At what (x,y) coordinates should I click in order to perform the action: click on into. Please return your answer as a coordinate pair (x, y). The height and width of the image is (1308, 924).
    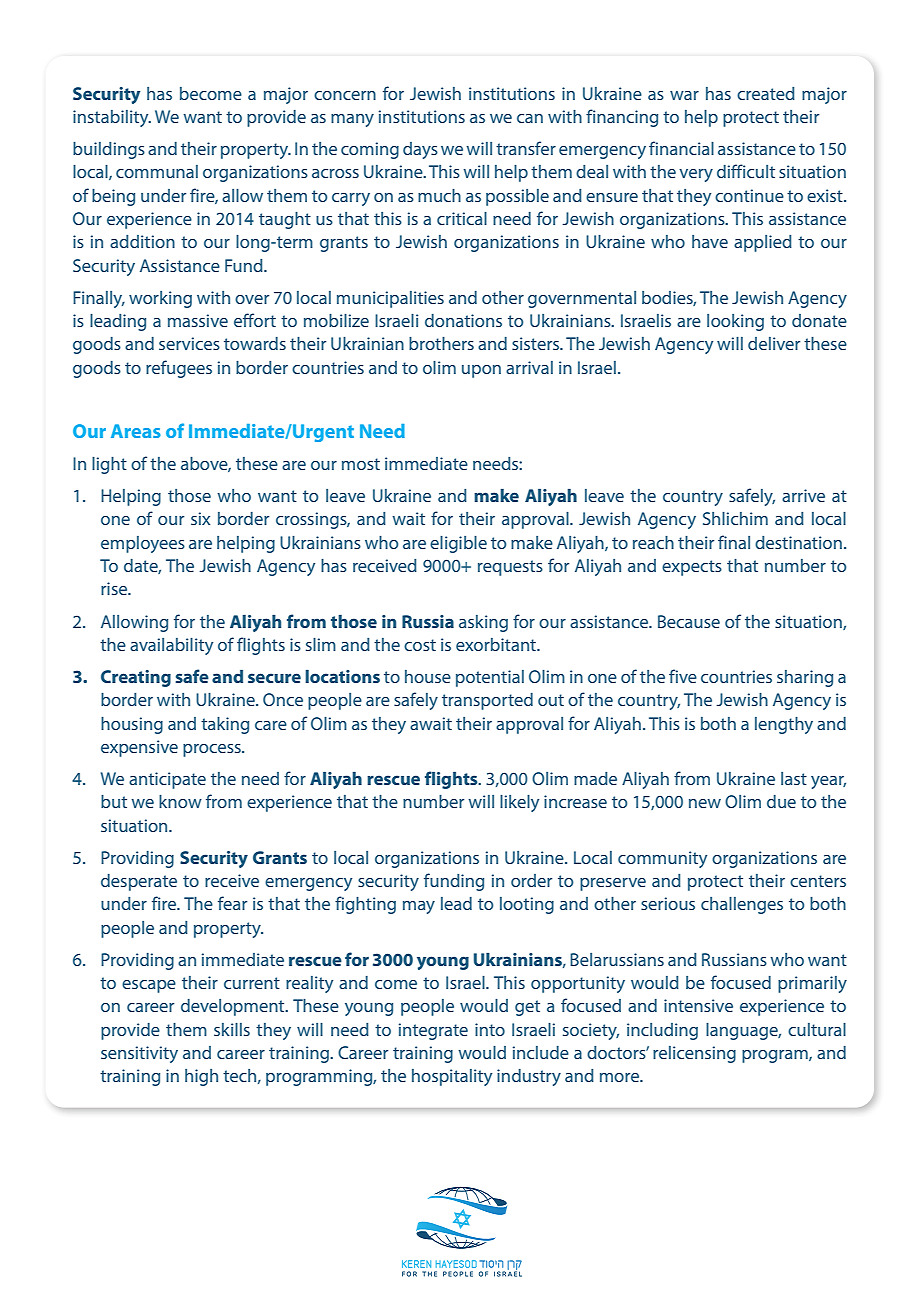
    Looking at the image, I should click on (490, 1029).
